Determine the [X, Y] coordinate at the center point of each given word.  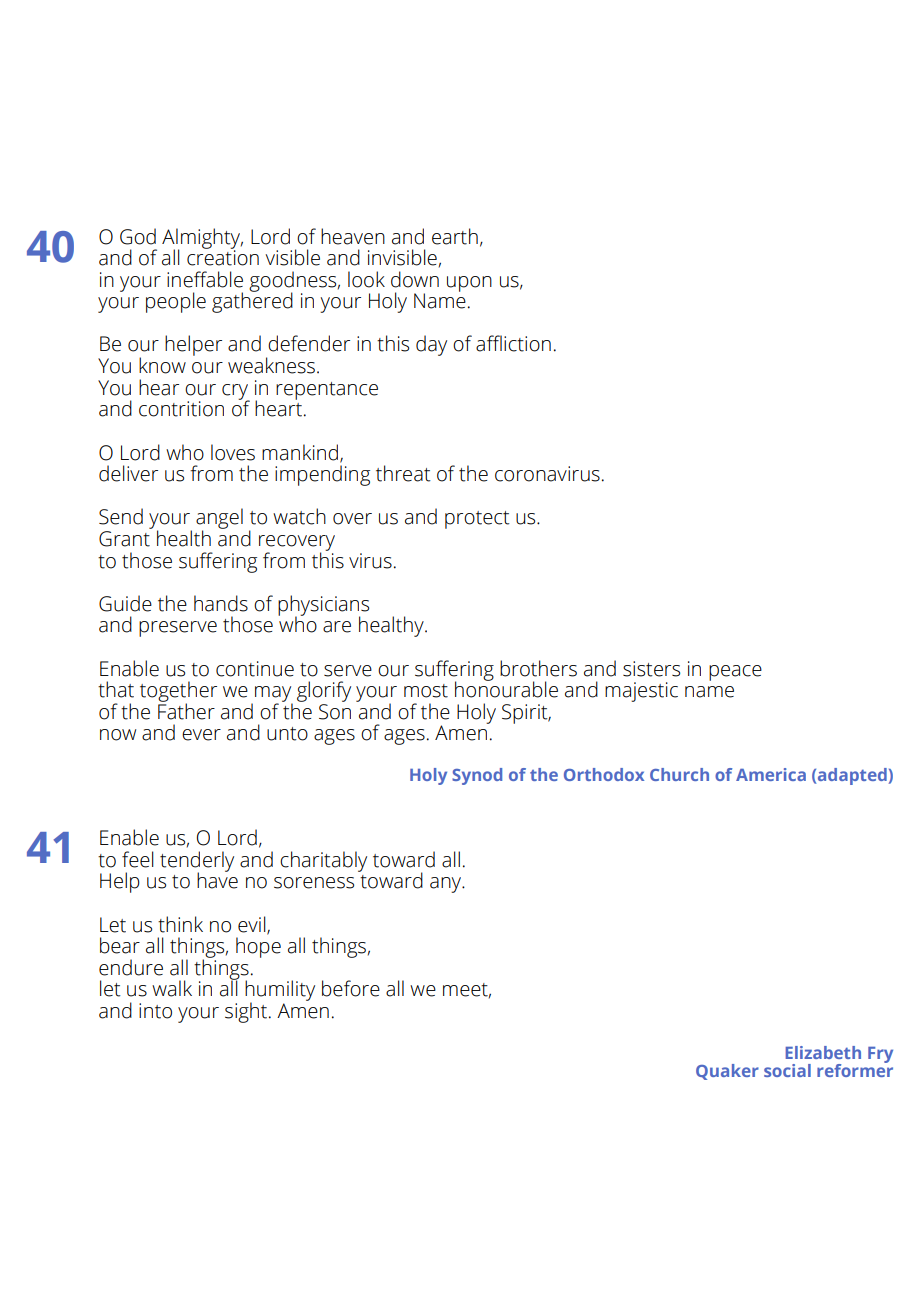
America [771, 774]
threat [403, 473]
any [447, 885]
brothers [538, 668]
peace [735, 673]
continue [255, 669]
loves [233, 452]
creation [223, 257]
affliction [513, 343]
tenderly [197, 862]
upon [469, 284]
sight [247, 1012]
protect [477, 520]
